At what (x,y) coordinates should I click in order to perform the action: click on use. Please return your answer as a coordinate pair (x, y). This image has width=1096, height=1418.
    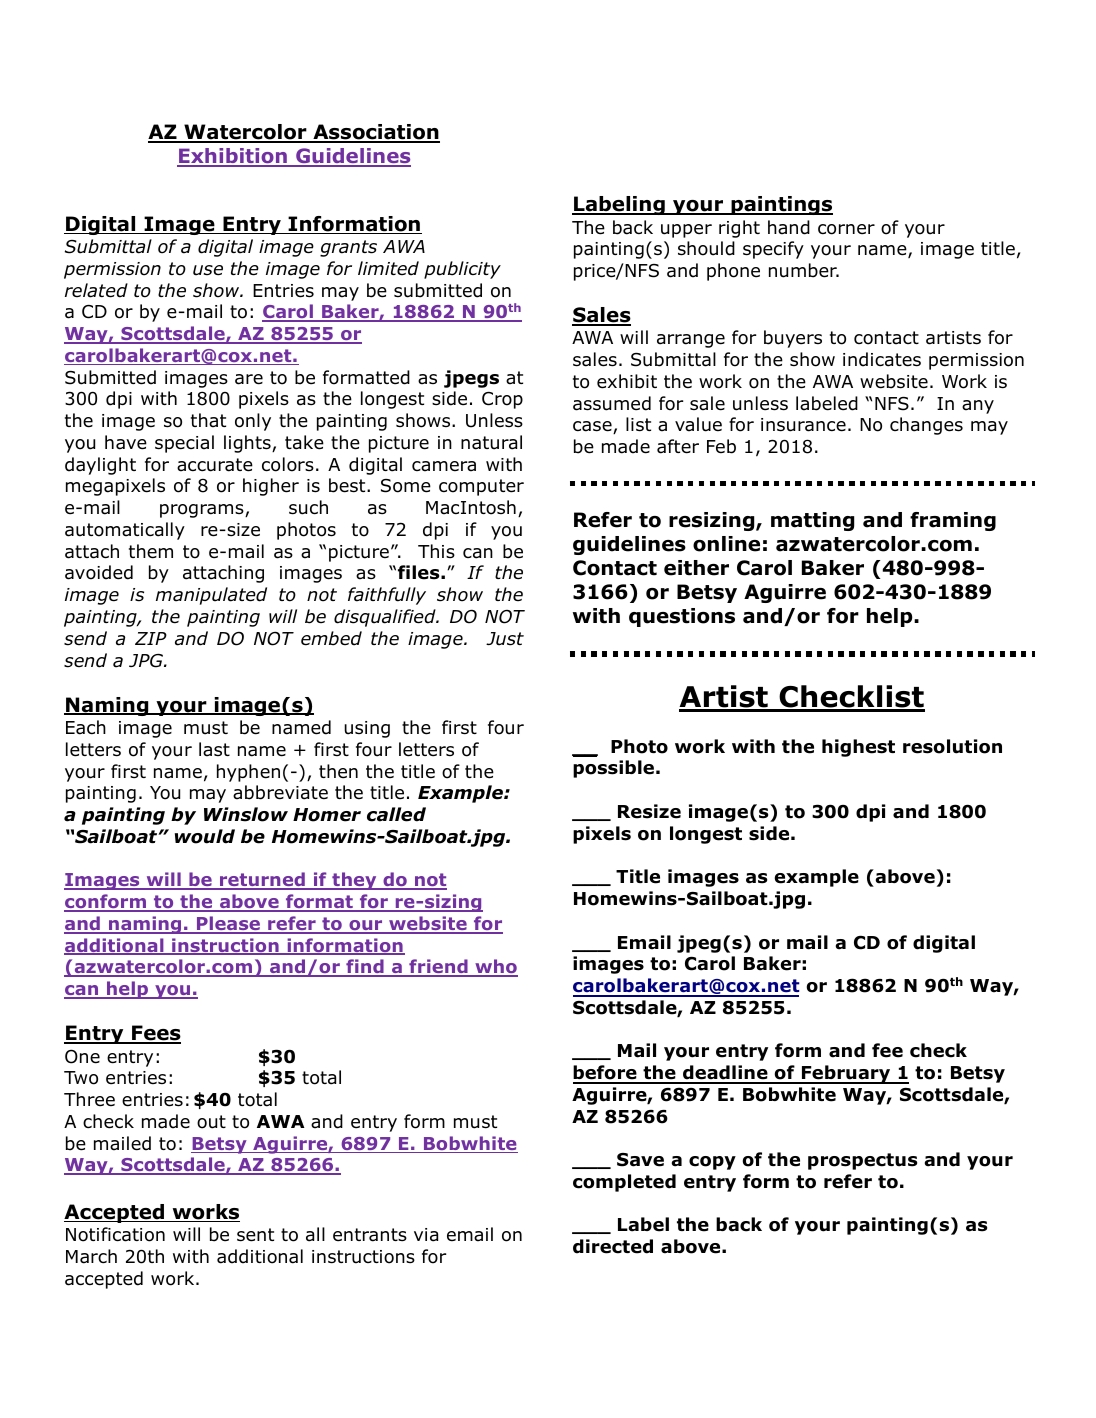
    Looking at the image, I should click on (208, 270).
